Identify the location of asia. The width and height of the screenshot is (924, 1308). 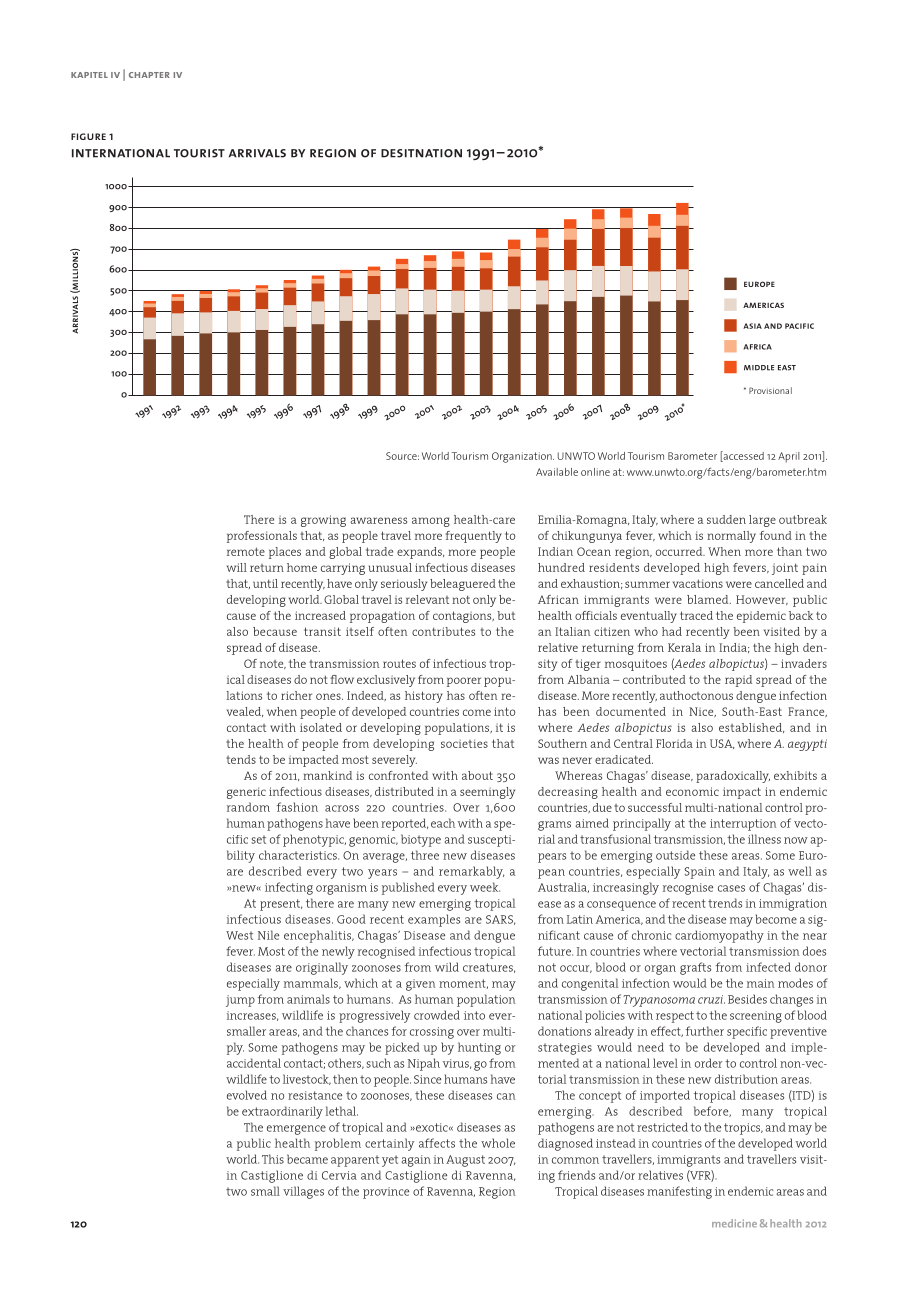
(752, 326).
